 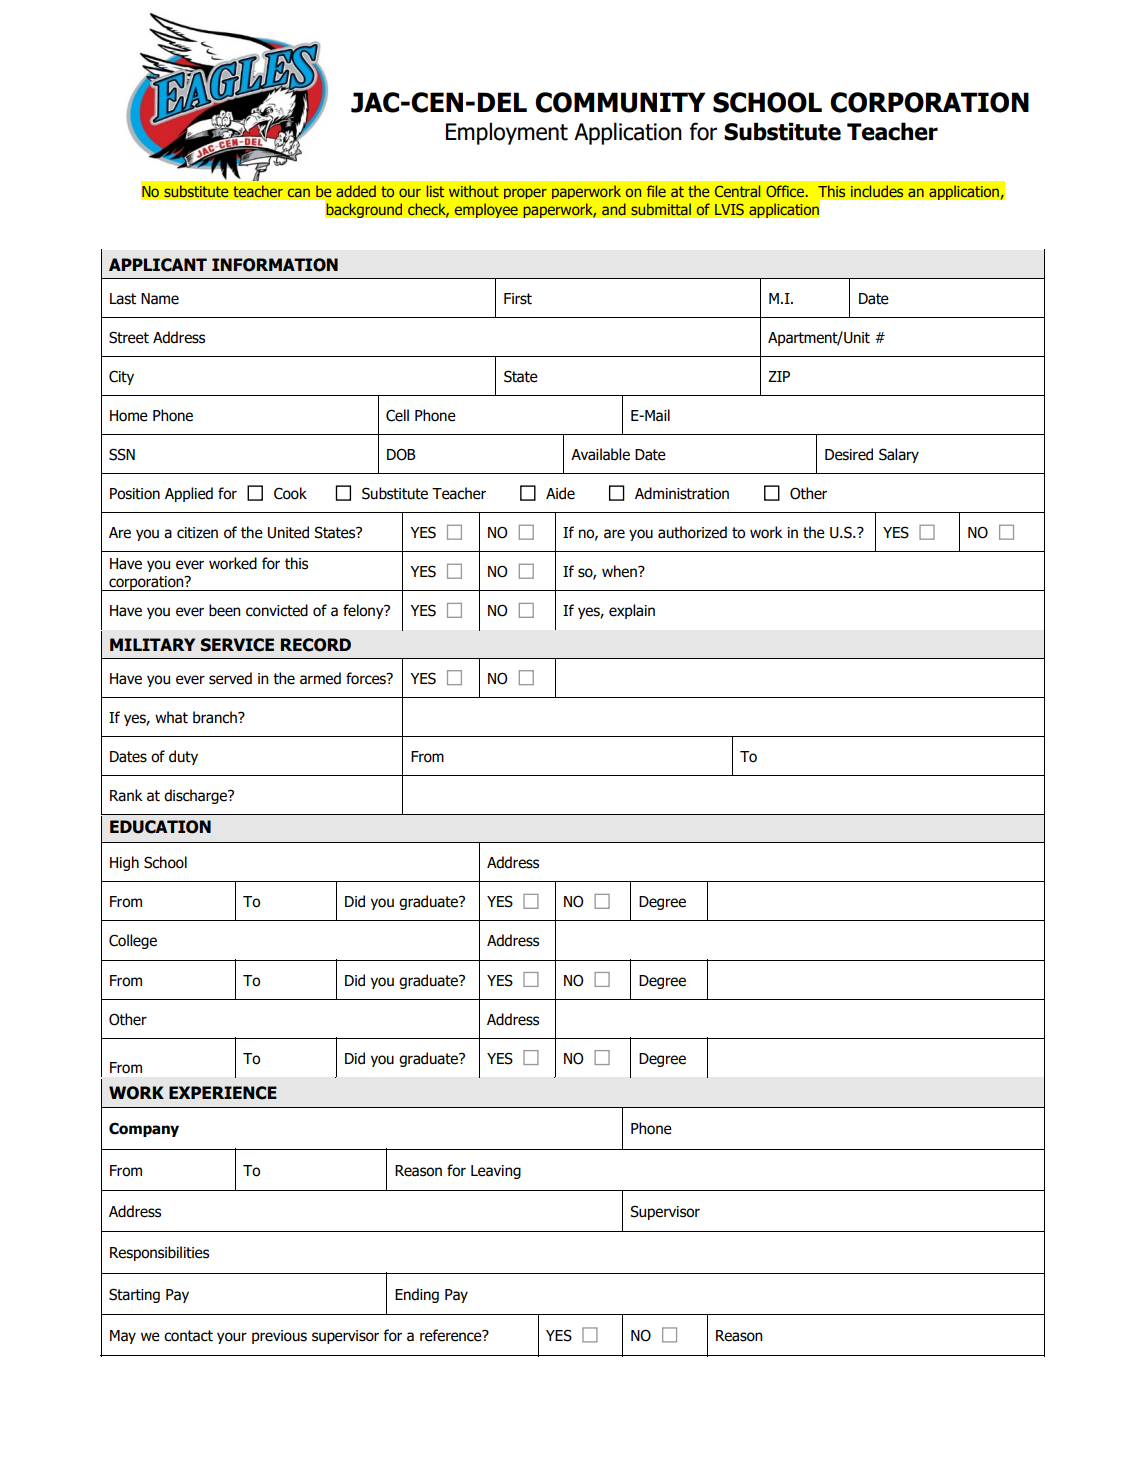 What do you see at coordinates (560, 493) in the image?
I see `Aide` at bounding box center [560, 493].
